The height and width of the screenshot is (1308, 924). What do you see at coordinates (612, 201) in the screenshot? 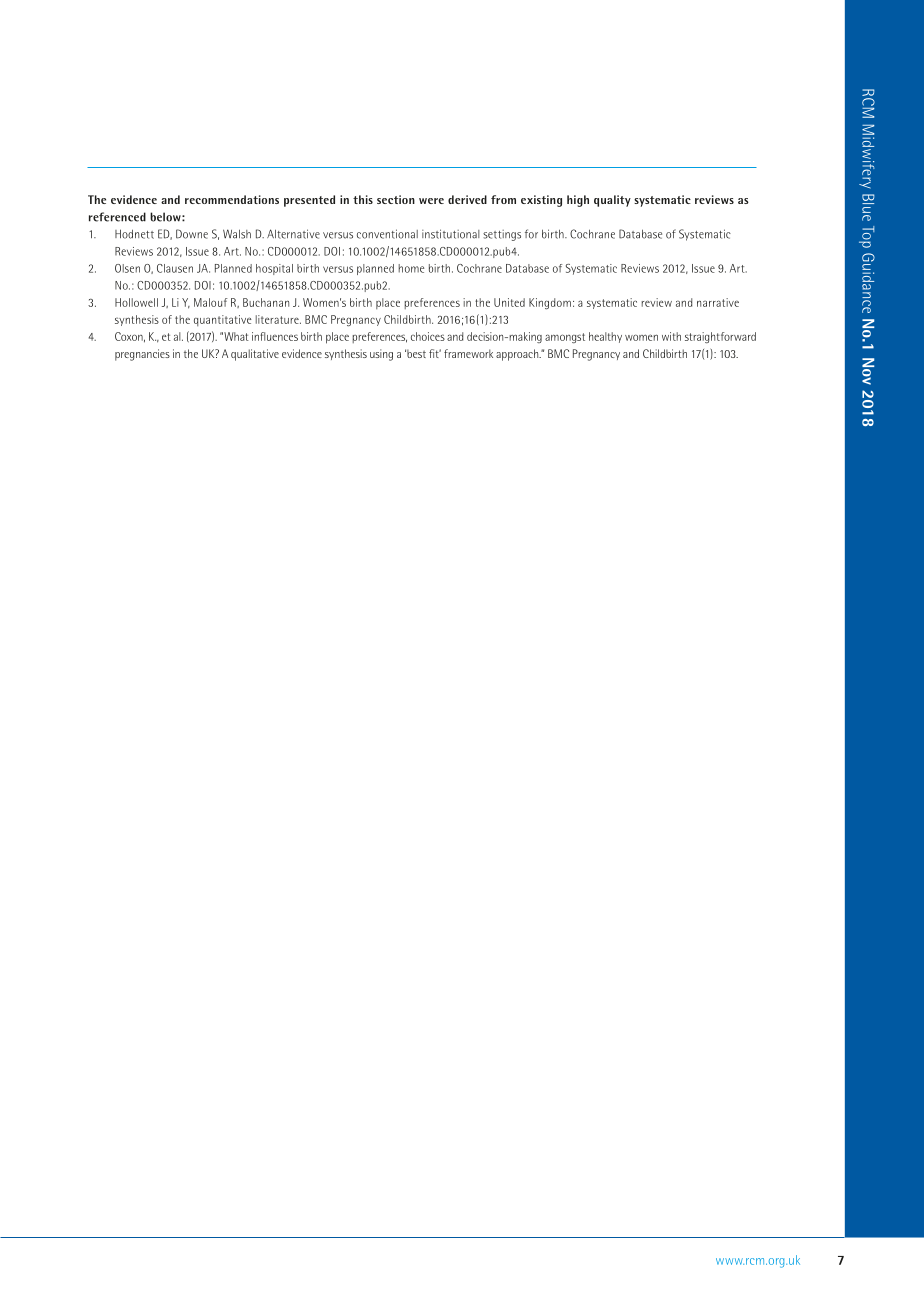
I see `quality` at bounding box center [612, 201].
